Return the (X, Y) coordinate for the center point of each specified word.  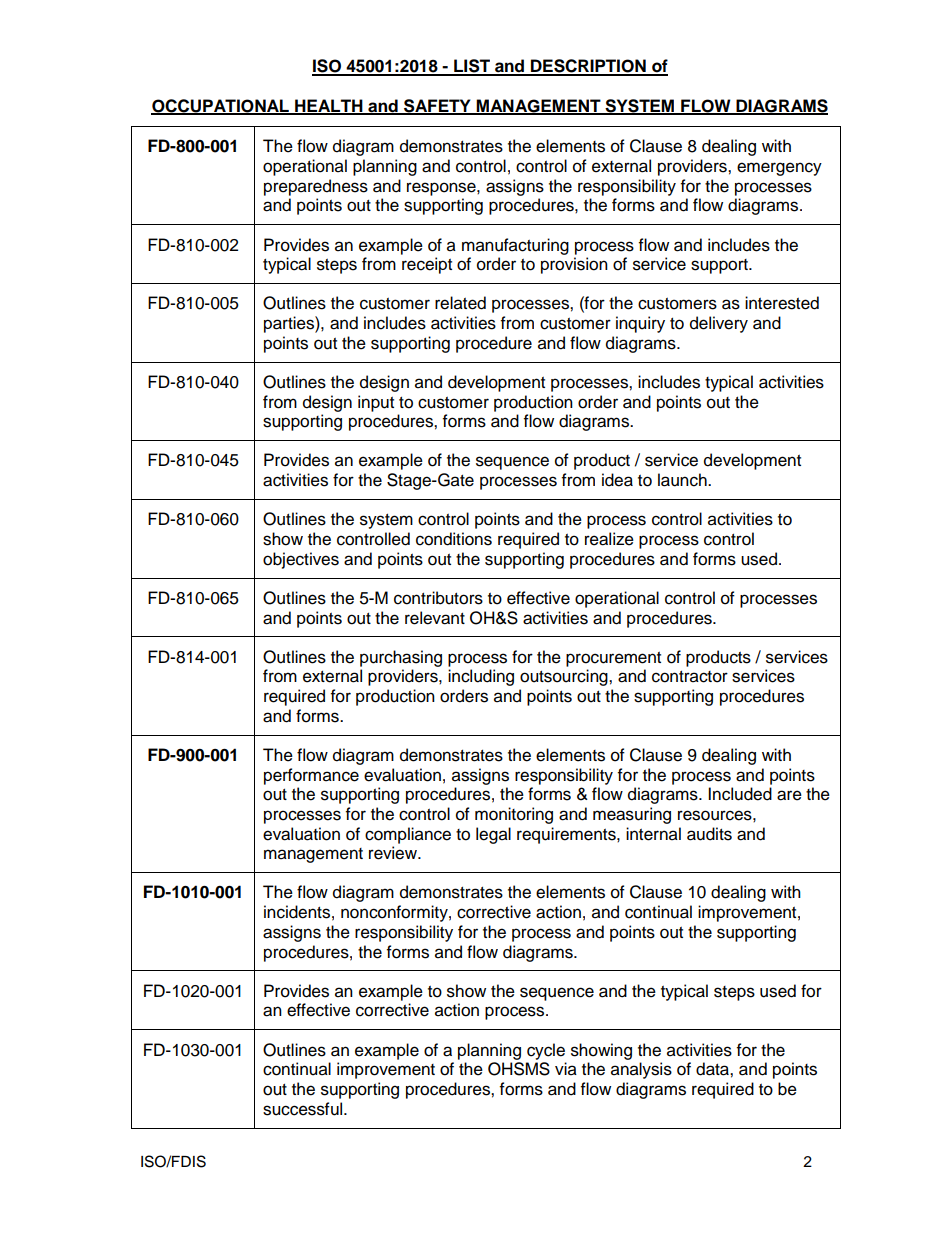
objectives (301, 560)
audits (709, 834)
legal (493, 835)
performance (311, 776)
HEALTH (329, 106)
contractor (690, 677)
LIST (472, 67)
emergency (779, 169)
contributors (438, 598)
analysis (641, 1070)
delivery (719, 324)
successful (304, 1109)
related (460, 303)
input (376, 403)
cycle (546, 1051)
